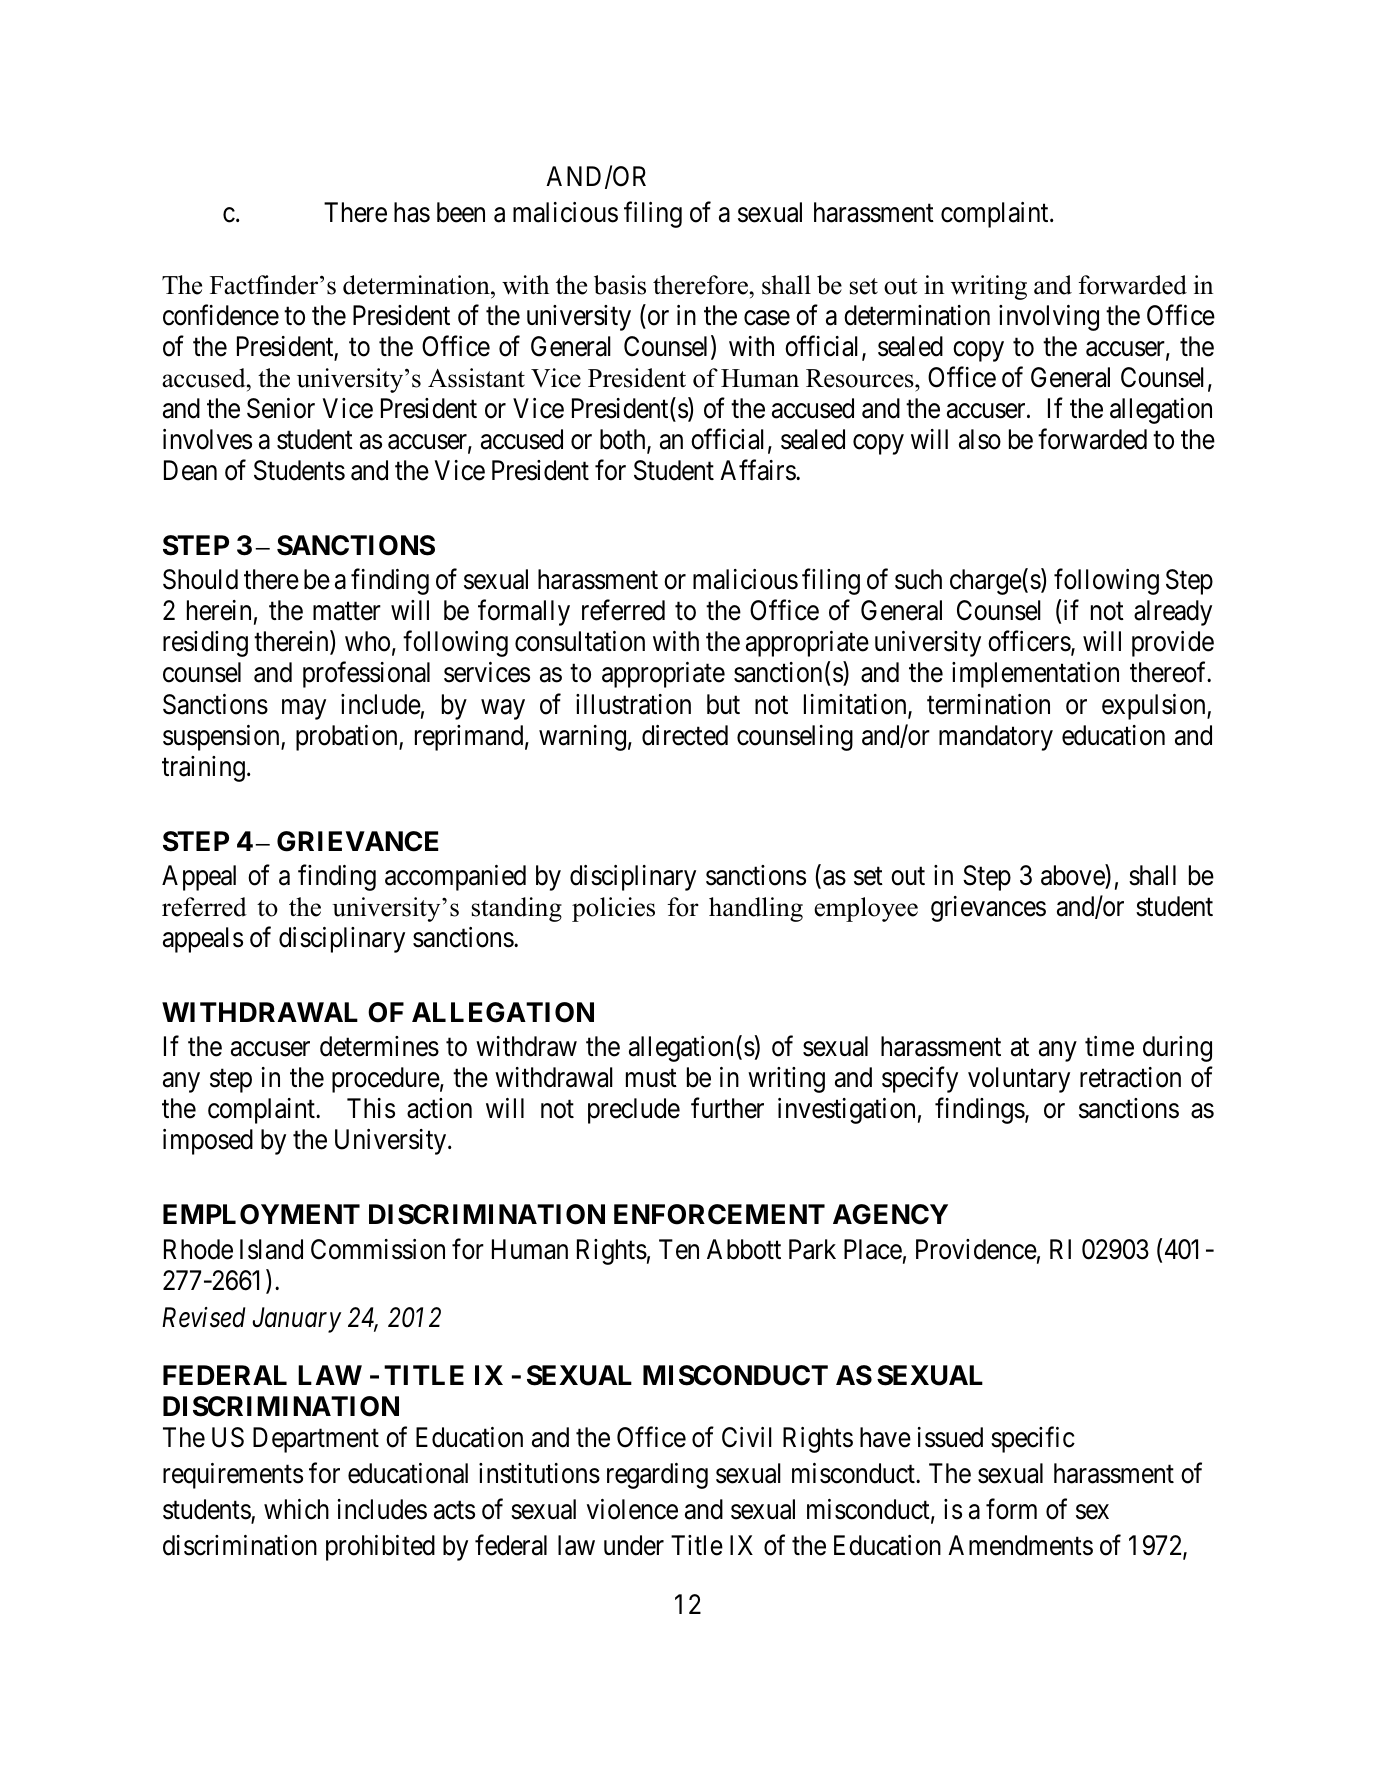 Image resolution: width=1375 pixels, height=1780 pixels. I want to click on confidence, so click(221, 315).
